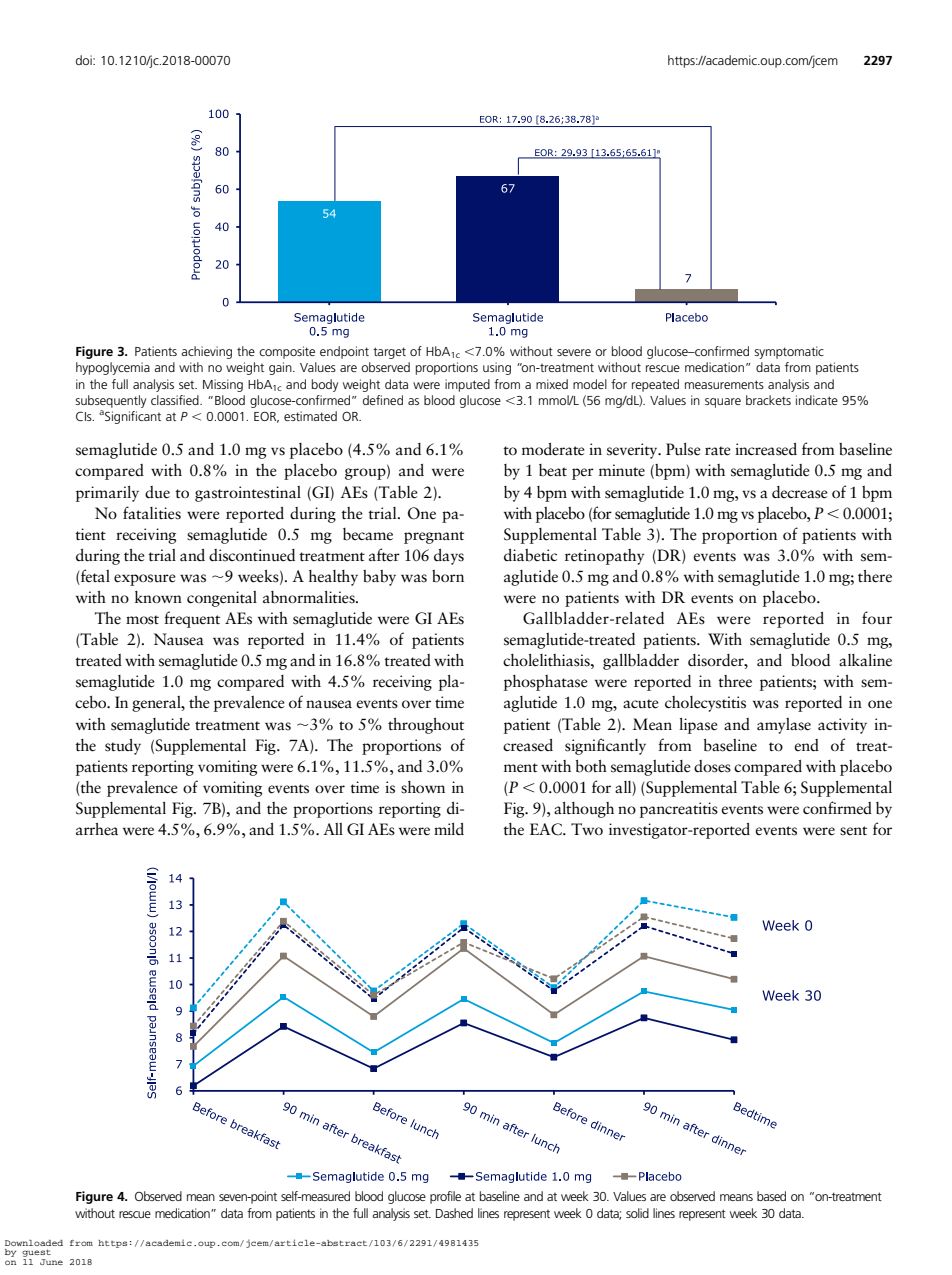 The height and width of the document is (1275, 952). Describe the element at coordinates (113, 368) in the document. I see `hypoglycemia` at that location.
